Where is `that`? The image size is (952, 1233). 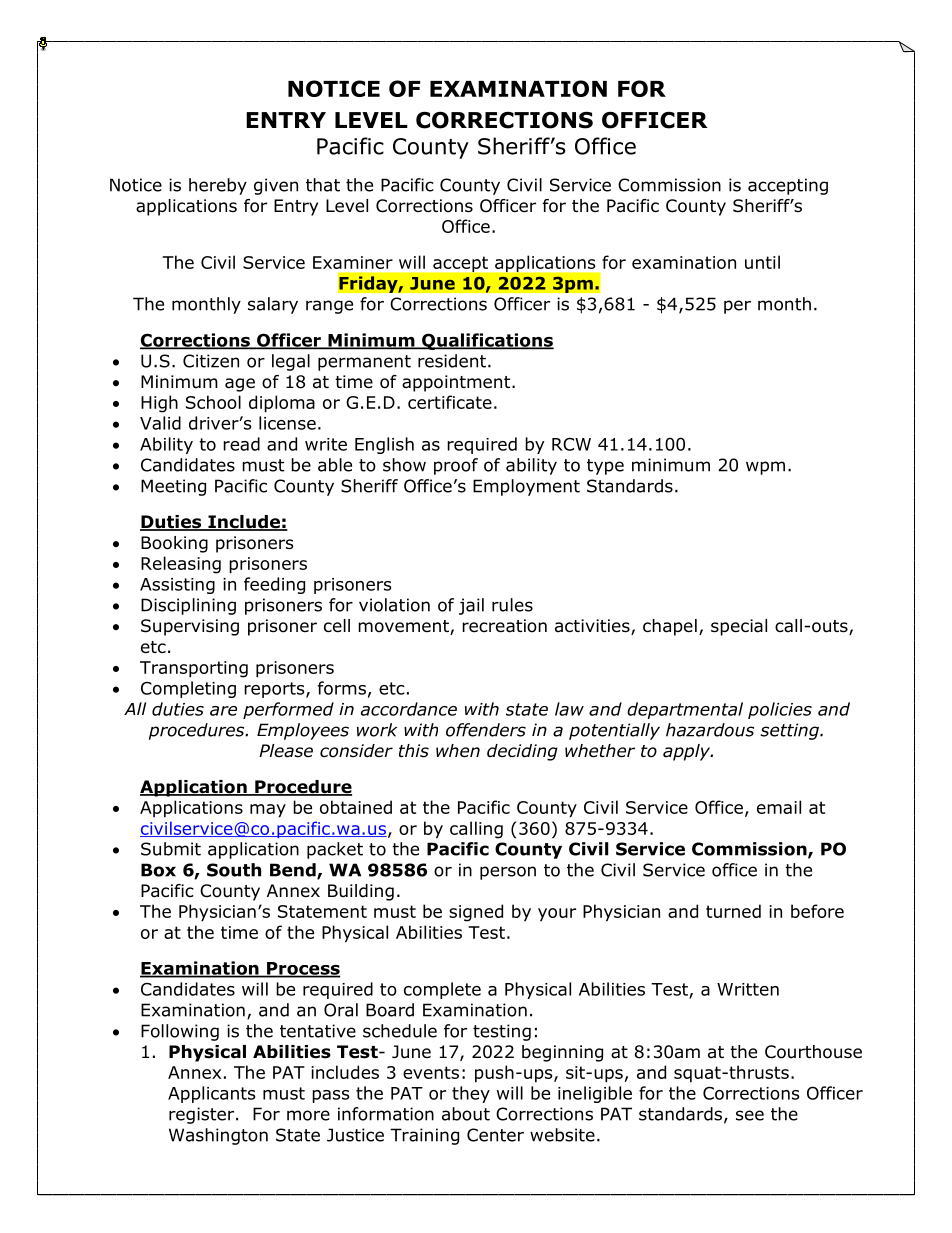
that is located at coordinates (323, 185).
